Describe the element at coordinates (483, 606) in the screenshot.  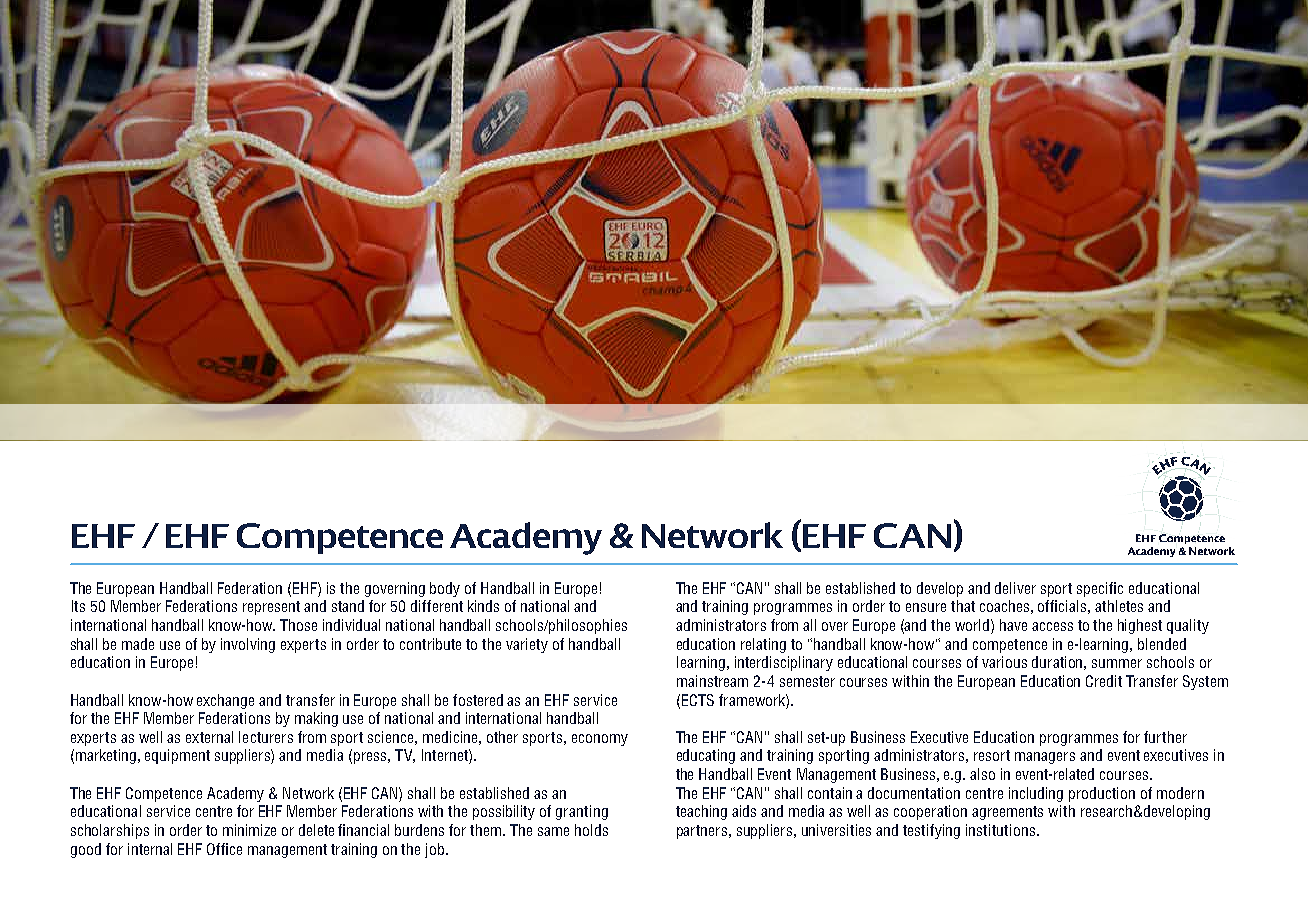
I see `kinds` at that location.
